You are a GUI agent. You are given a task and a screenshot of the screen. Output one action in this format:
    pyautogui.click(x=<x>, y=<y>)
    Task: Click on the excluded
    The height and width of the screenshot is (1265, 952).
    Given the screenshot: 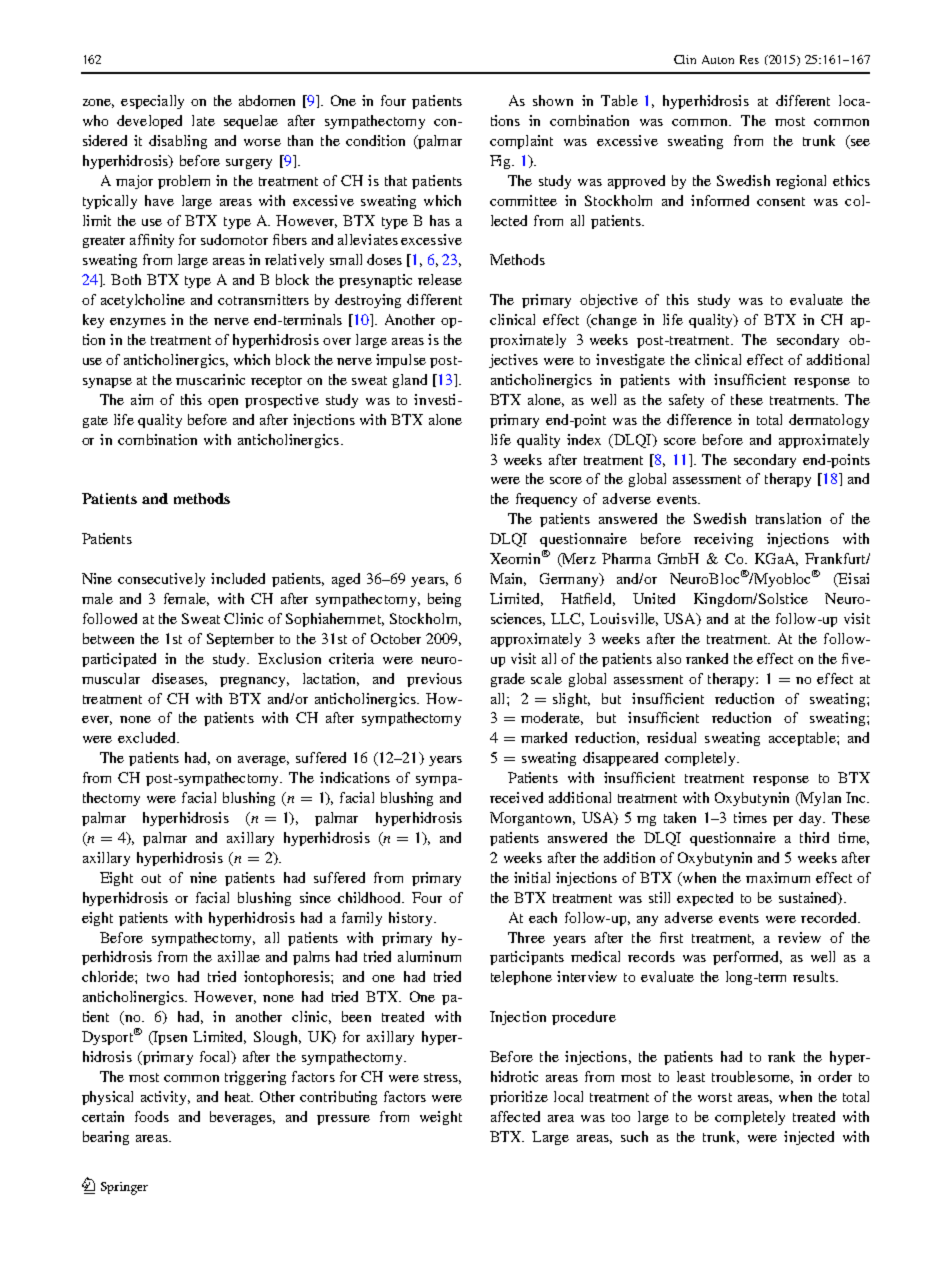 What is the action you would take?
    pyautogui.click(x=148, y=737)
